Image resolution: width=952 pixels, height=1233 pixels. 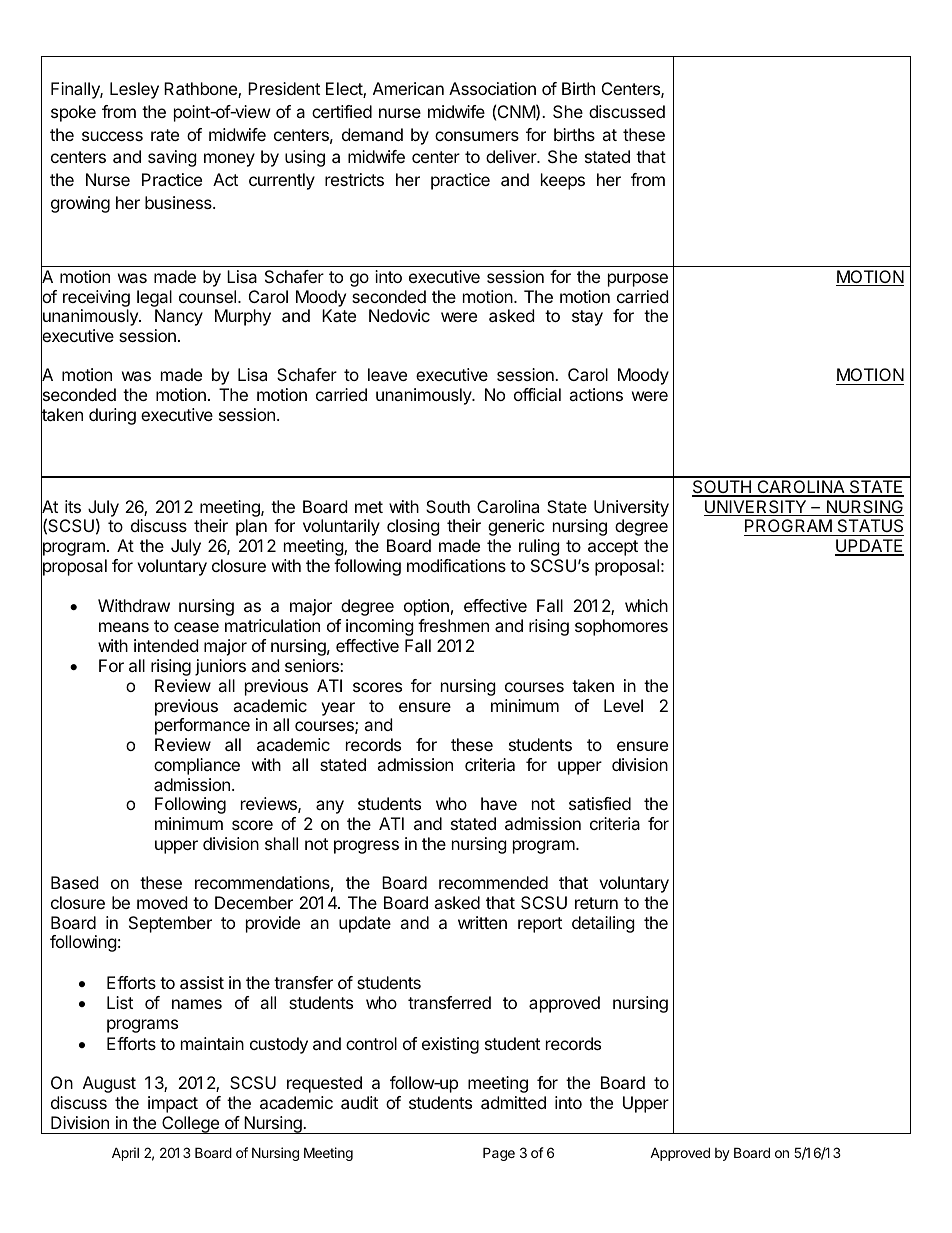 I want to click on rate, so click(x=165, y=135).
